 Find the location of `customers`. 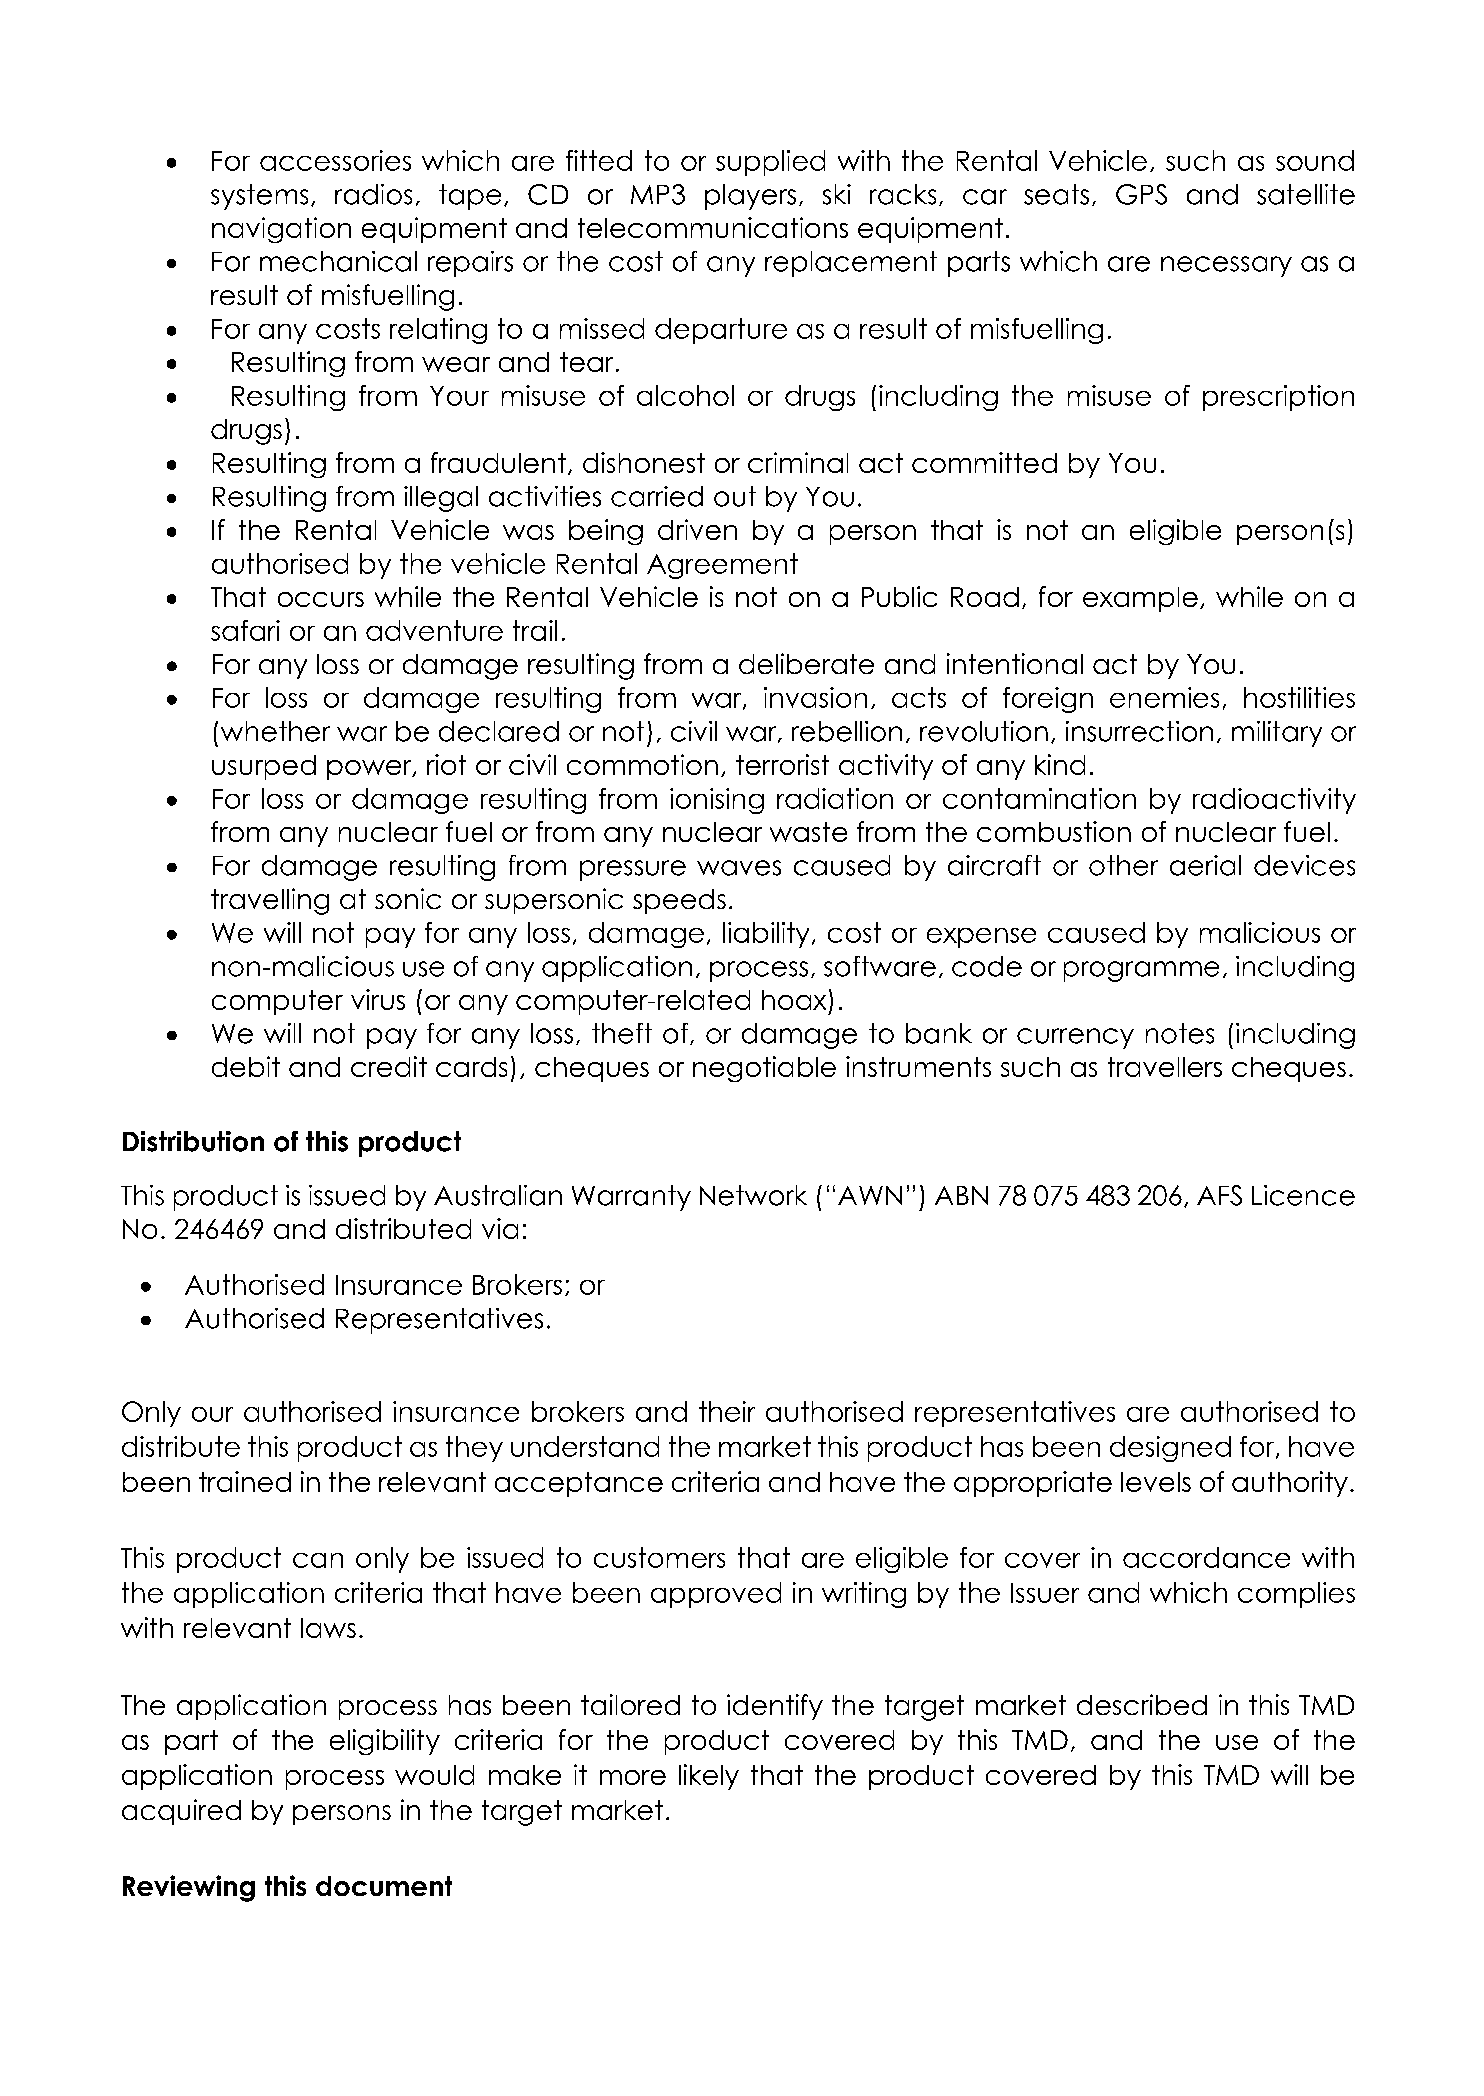

customers is located at coordinates (659, 1557).
